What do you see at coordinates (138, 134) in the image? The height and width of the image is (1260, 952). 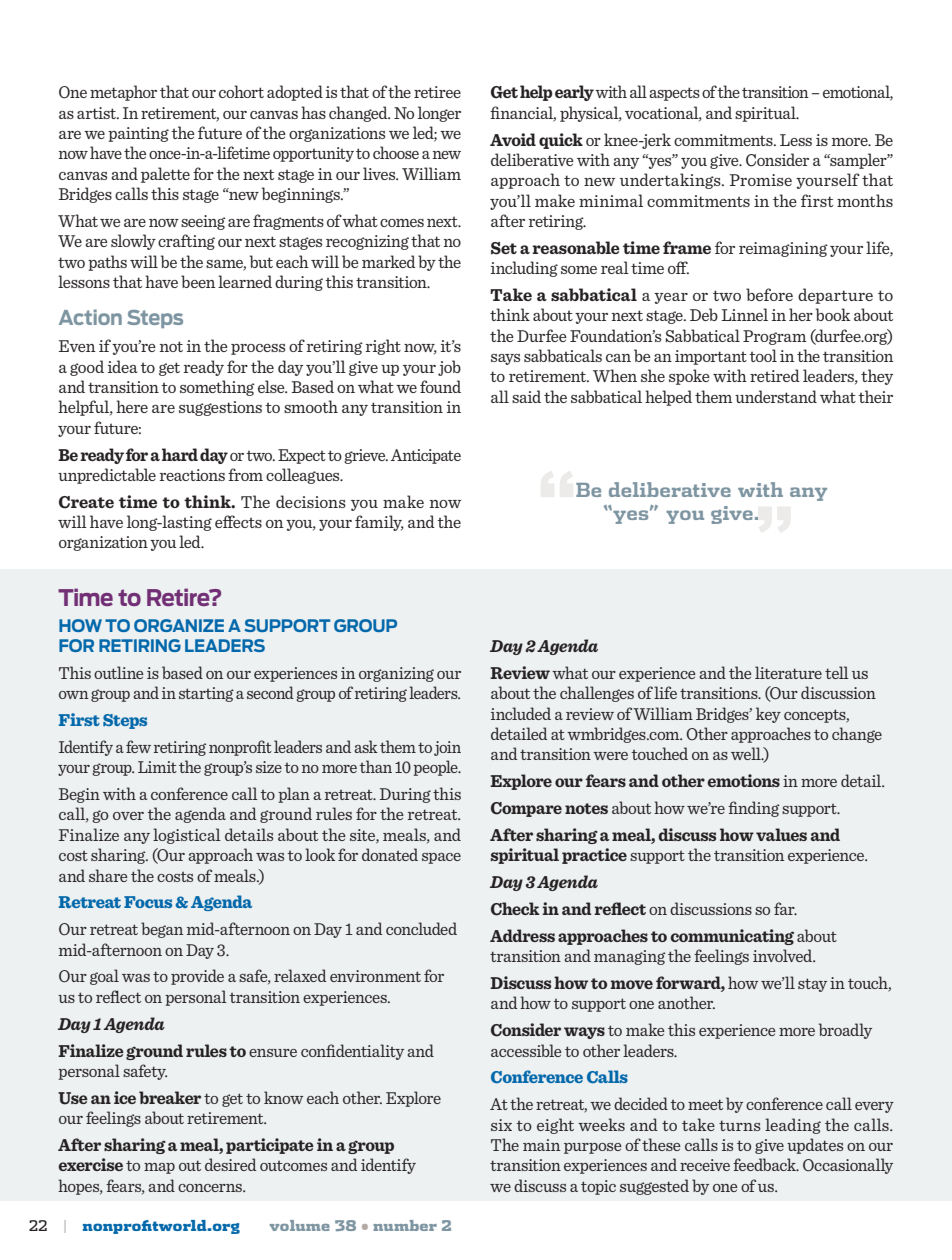 I see `painting` at bounding box center [138, 134].
